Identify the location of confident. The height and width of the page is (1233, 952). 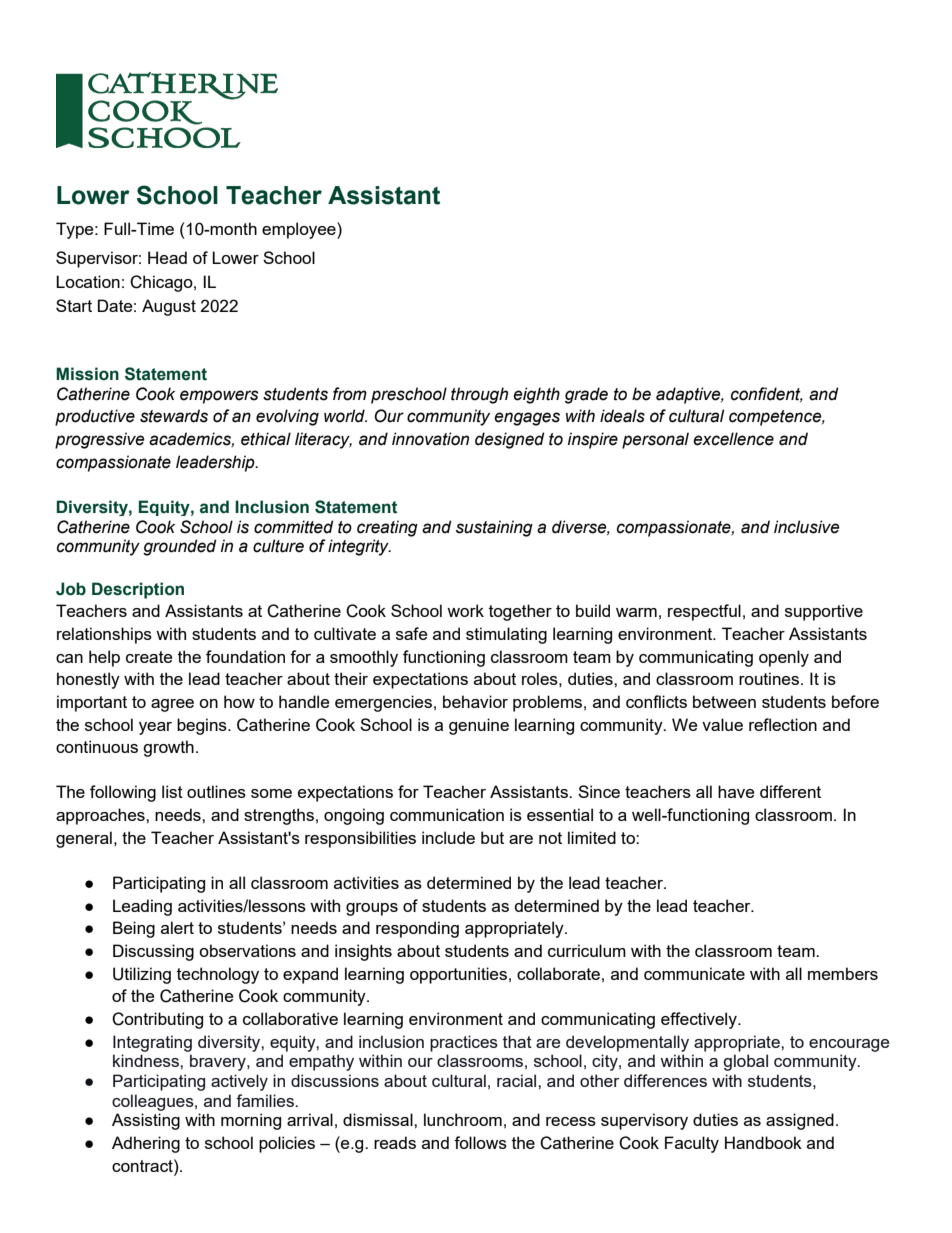
(767, 394).
